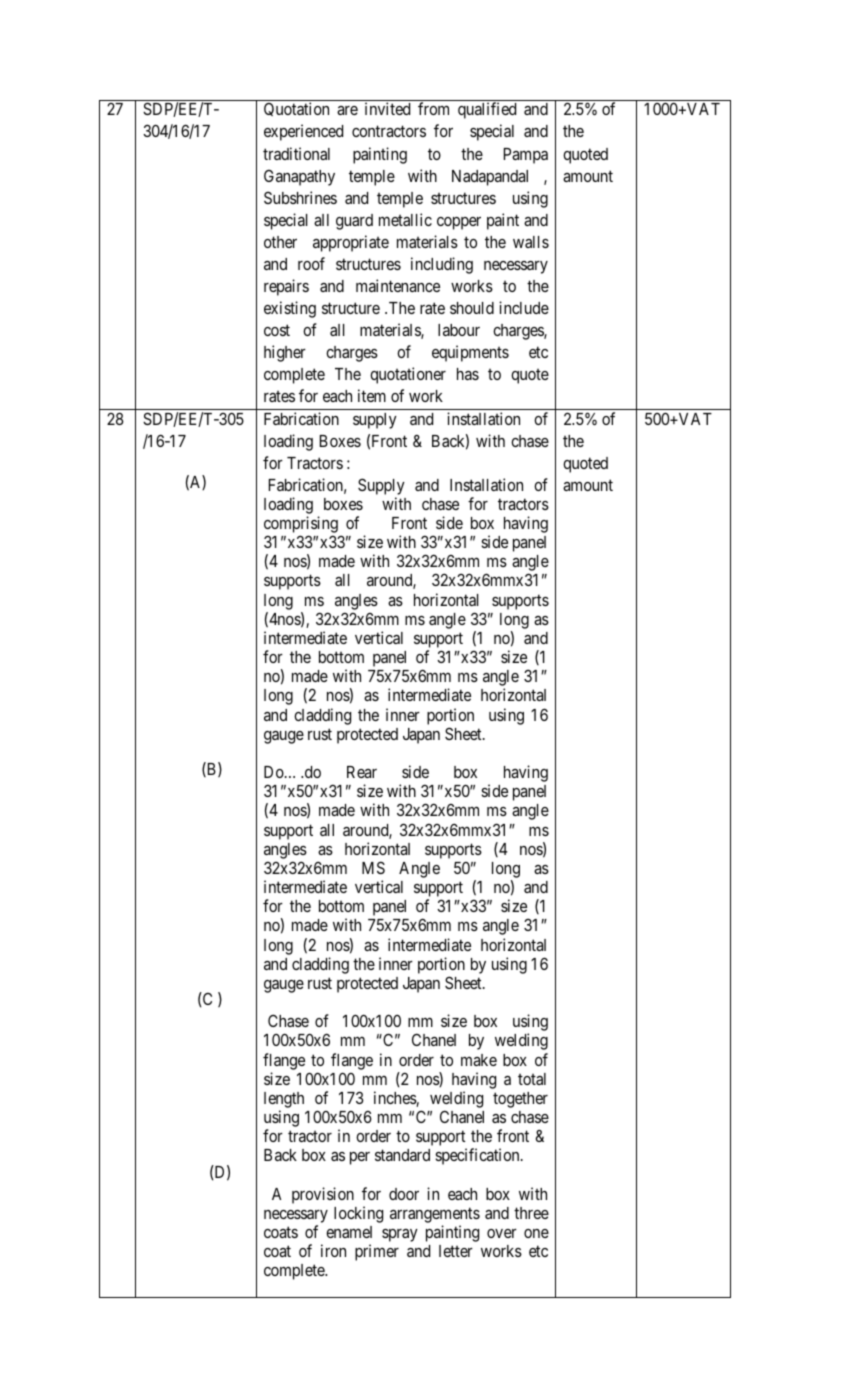 This document has width=849, height=1400. What do you see at coordinates (532, 1079) in the document?
I see `total` at bounding box center [532, 1079].
